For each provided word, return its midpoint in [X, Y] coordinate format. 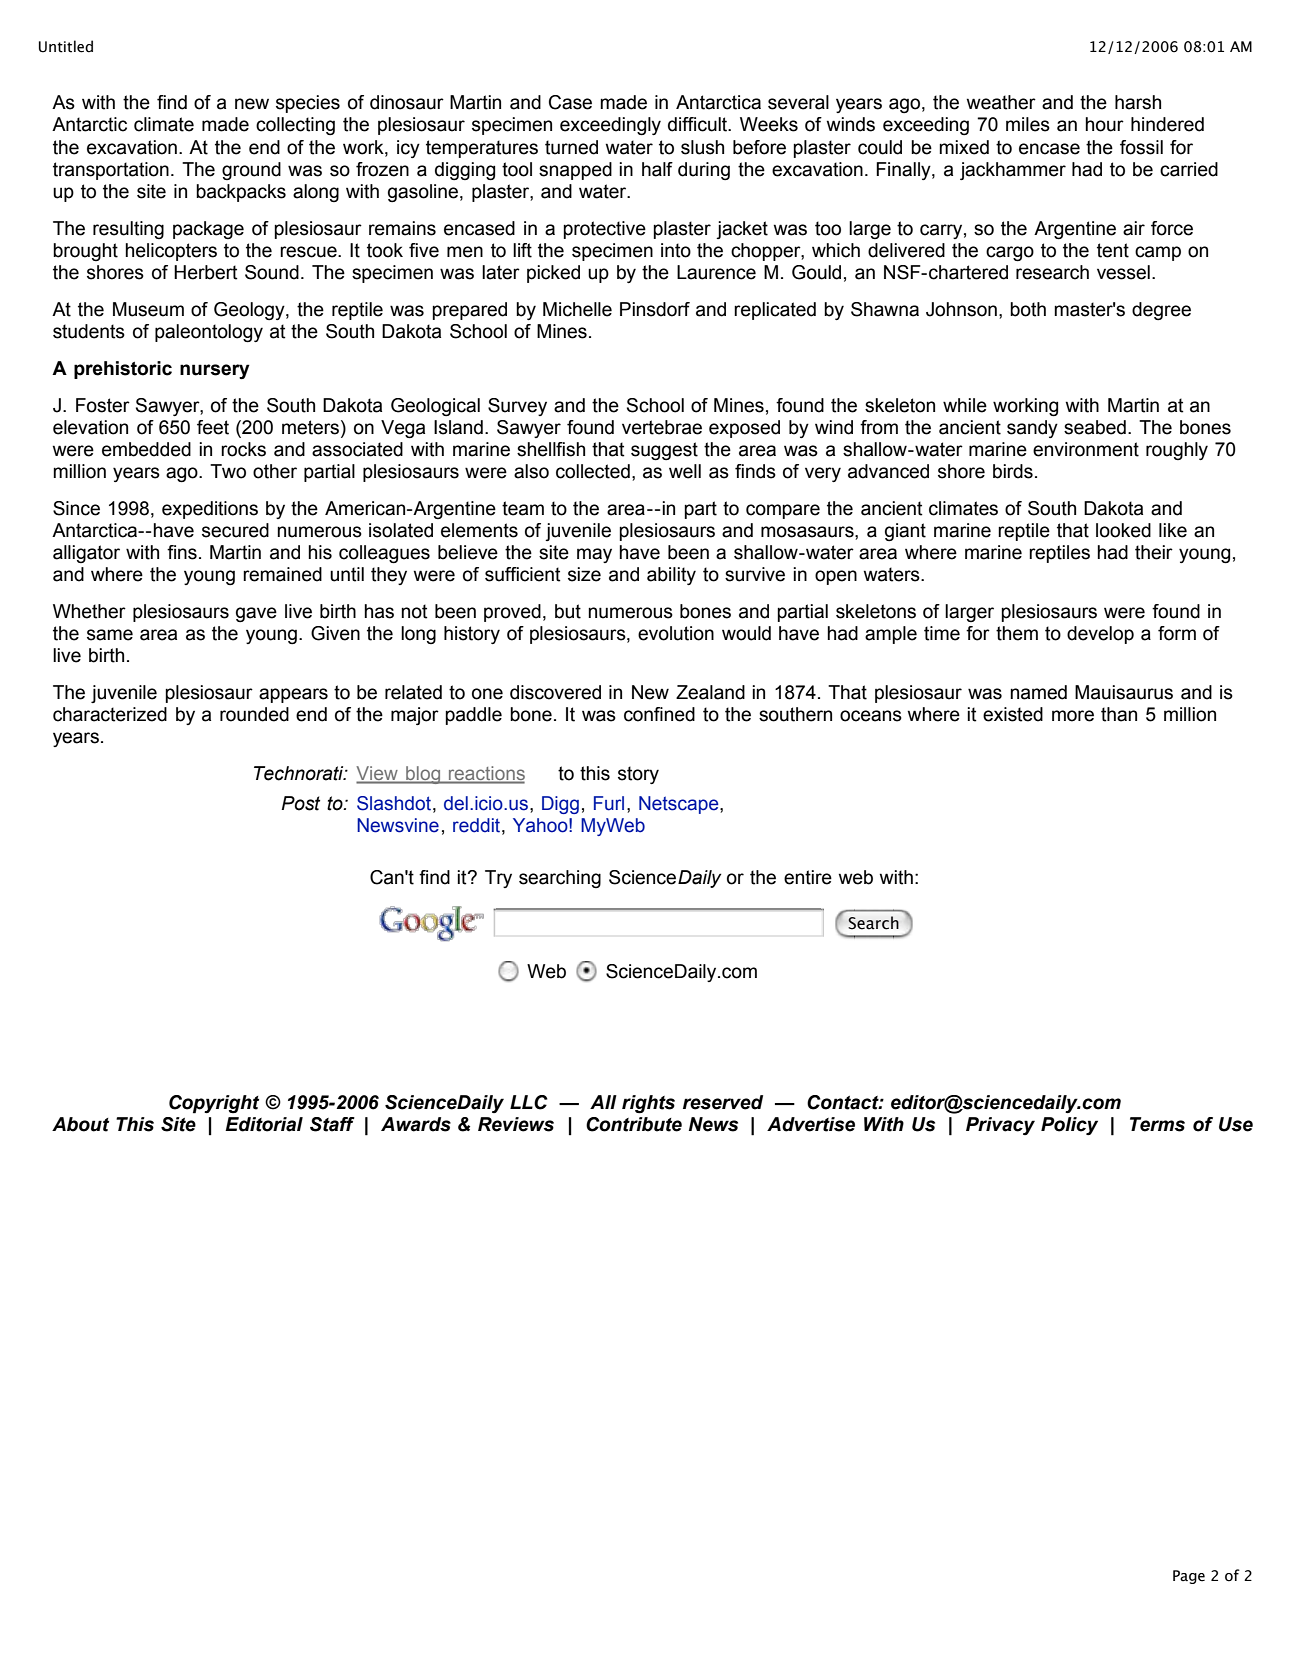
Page [1189, 1577]
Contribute [634, 1124]
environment [1086, 449]
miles [1028, 124]
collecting [295, 126]
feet [213, 427]
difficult [699, 124]
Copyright [214, 1104]
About [80, 1124]
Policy [1069, 1126]
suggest [664, 451]
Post [300, 803]
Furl [609, 803]
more [1073, 716]
